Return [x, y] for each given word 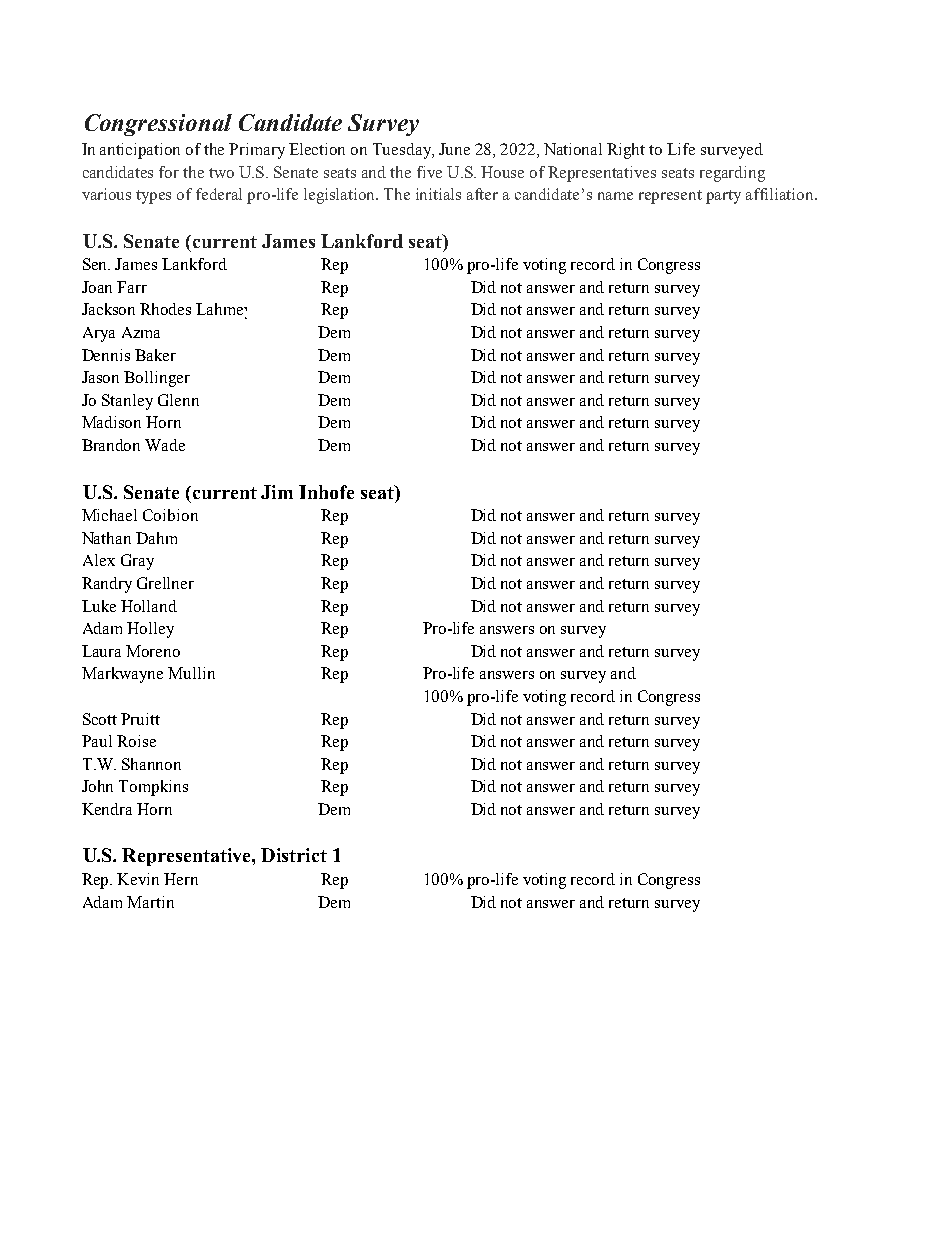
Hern [181, 879]
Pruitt [140, 719]
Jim [277, 492]
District [294, 855]
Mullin [191, 673]
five [429, 172]
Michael [109, 515]
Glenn [178, 400]
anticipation [140, 151]
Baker [155, 355]
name [615, 196]
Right [626, 151]
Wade [165, 445]
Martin [150, 902]
